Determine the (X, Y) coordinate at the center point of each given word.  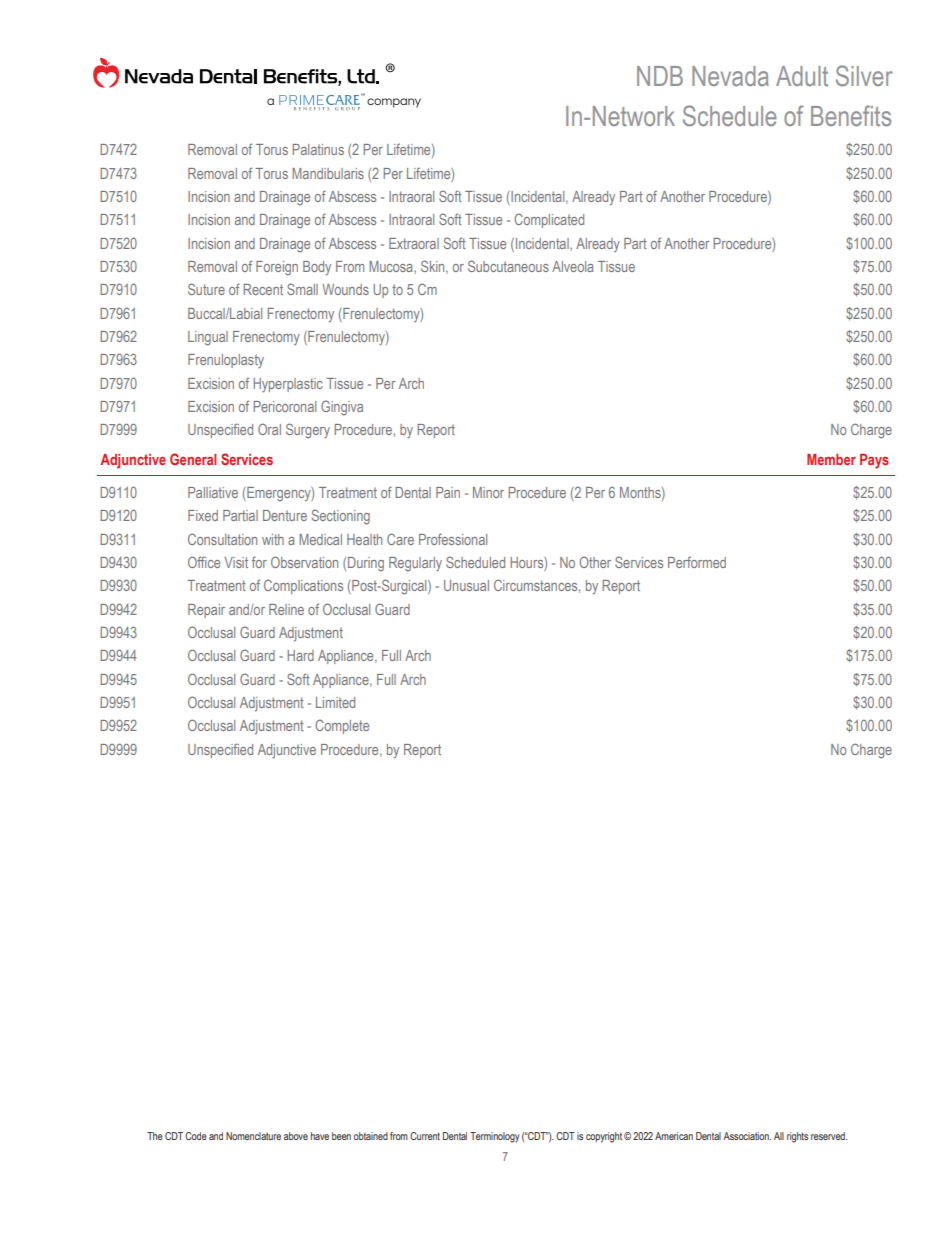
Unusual (466, 585)
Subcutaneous (508, 266)
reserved (829, 1136)
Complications (303, 586)
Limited (335, 702)
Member (831, 459)
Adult (802, 76)
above (296, 1136)
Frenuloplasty (226, 361)
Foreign (277, 268)
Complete (342, 726)
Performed (697, 562)
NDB (660, 76)
